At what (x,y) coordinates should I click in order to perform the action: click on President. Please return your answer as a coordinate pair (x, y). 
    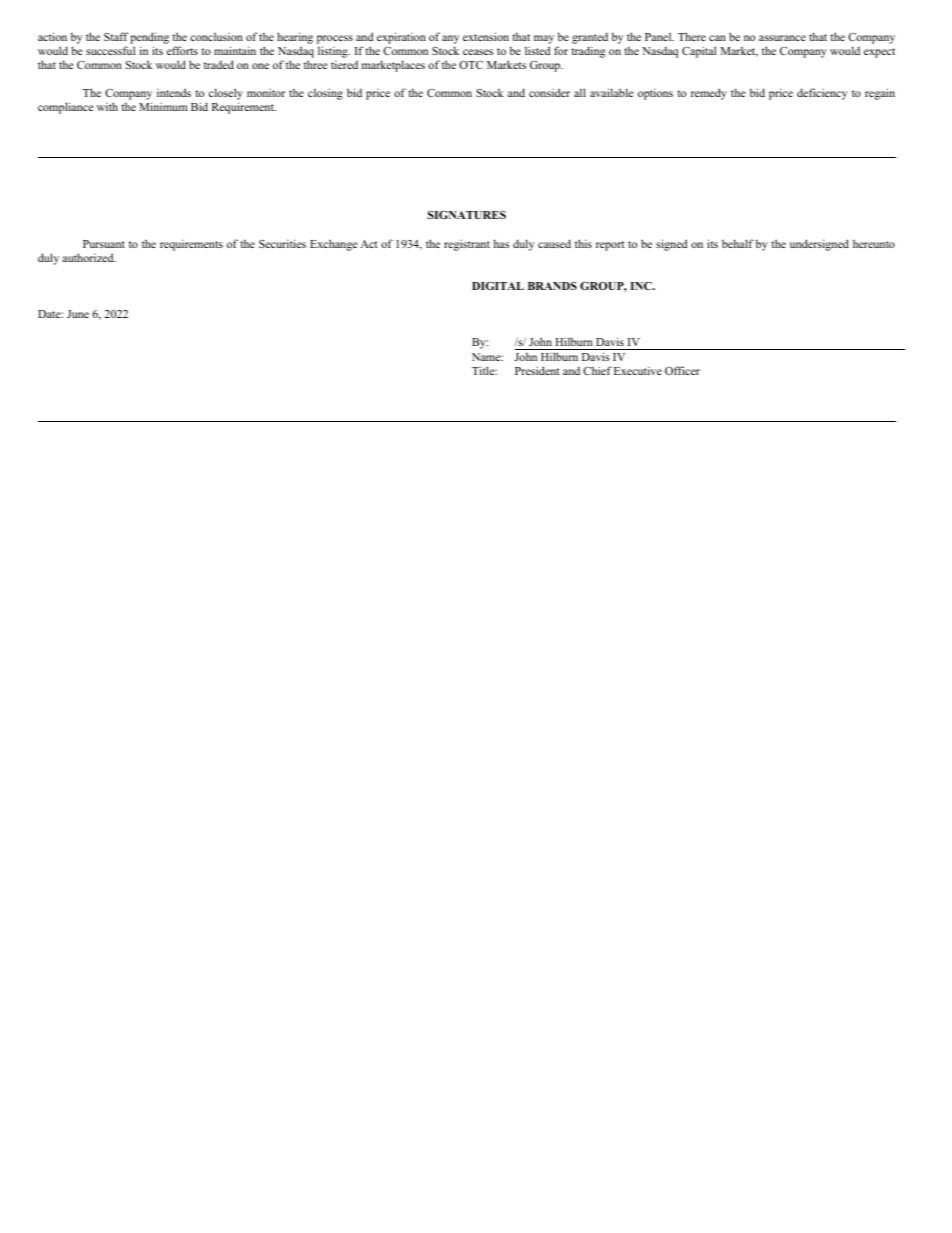
    Looking at the image, I should click on (537, 370).
